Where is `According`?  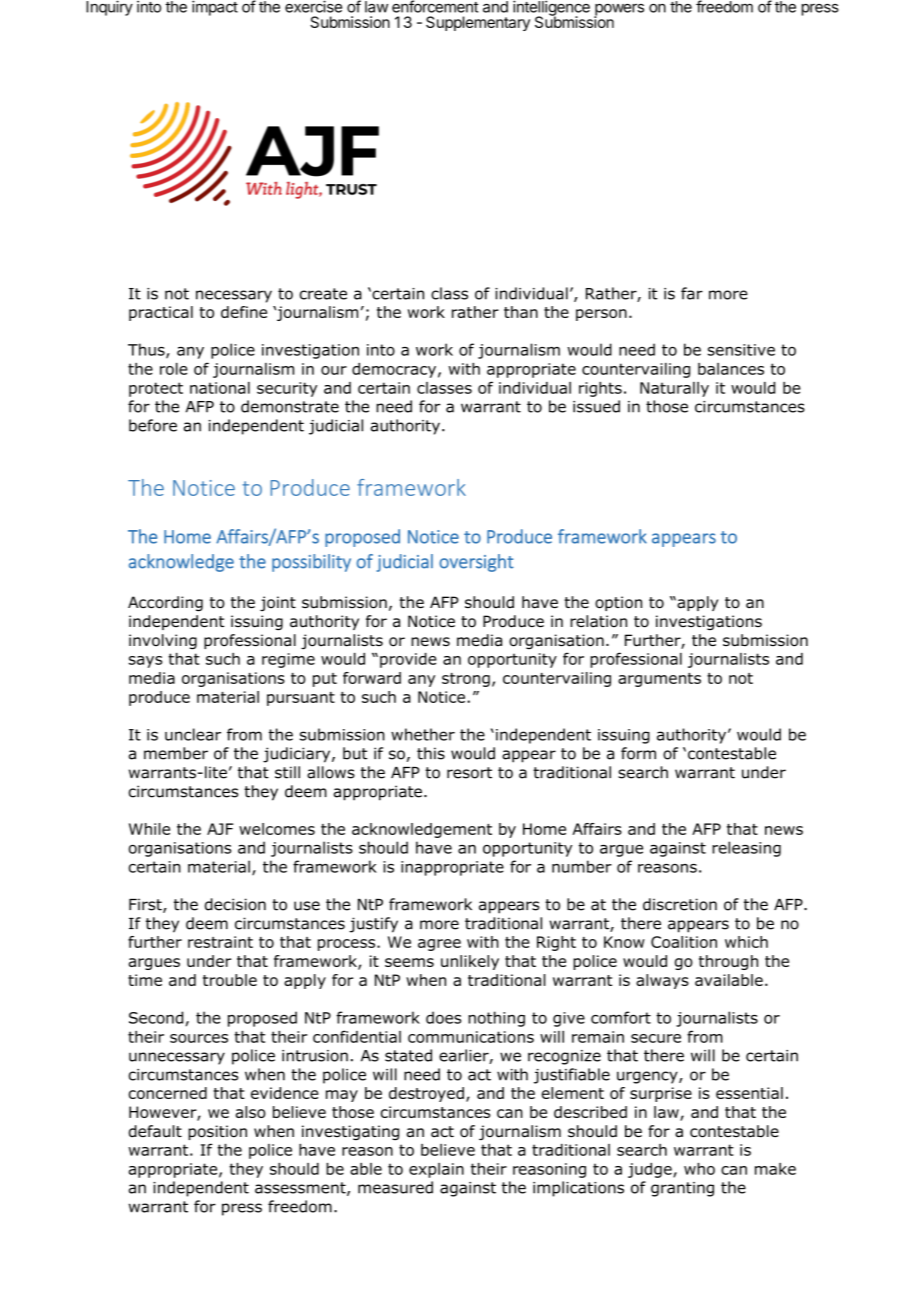
According is located at coordinates (165, 604).
